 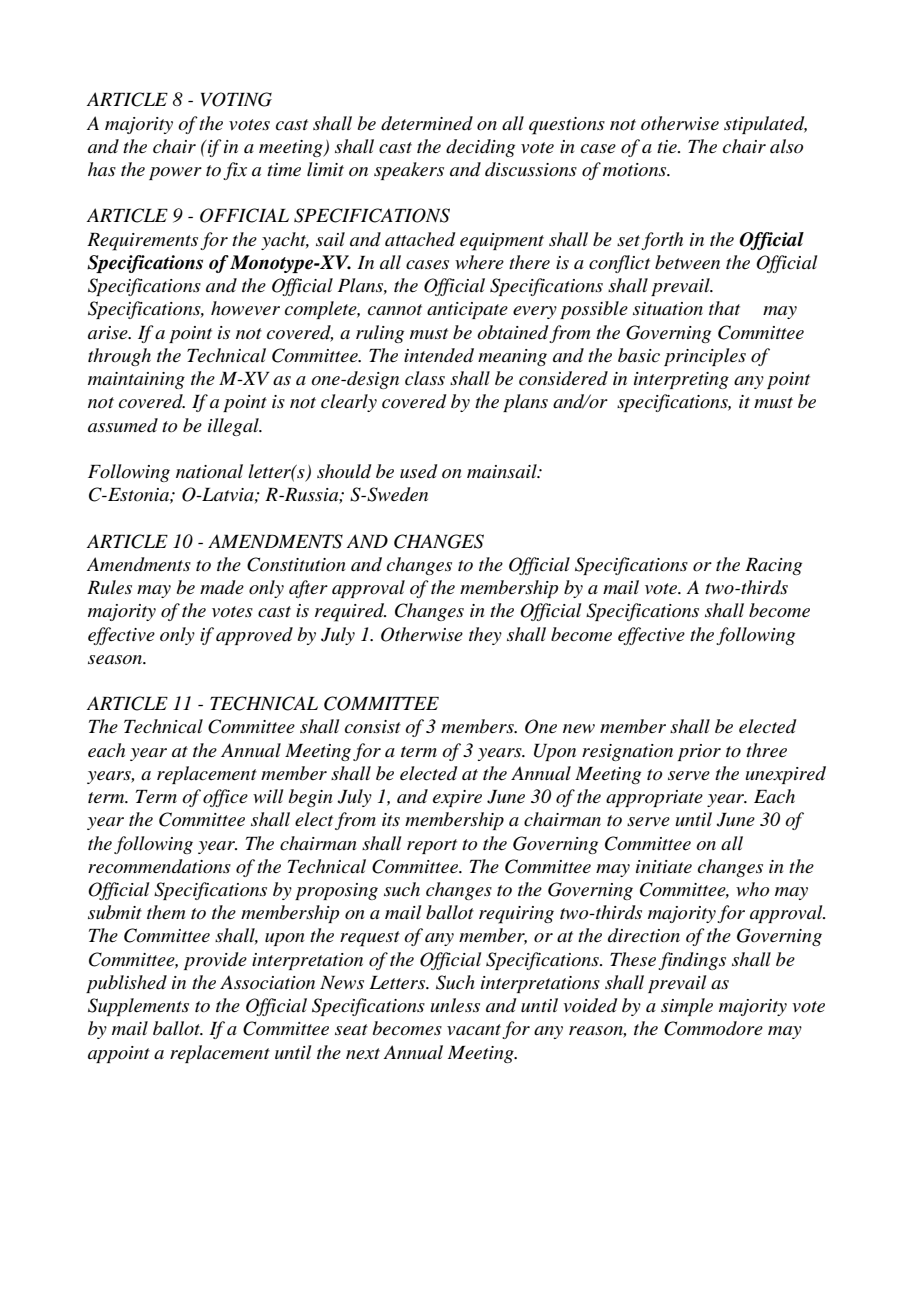 I want to click on interpreting, so click(x=681, y=380).
